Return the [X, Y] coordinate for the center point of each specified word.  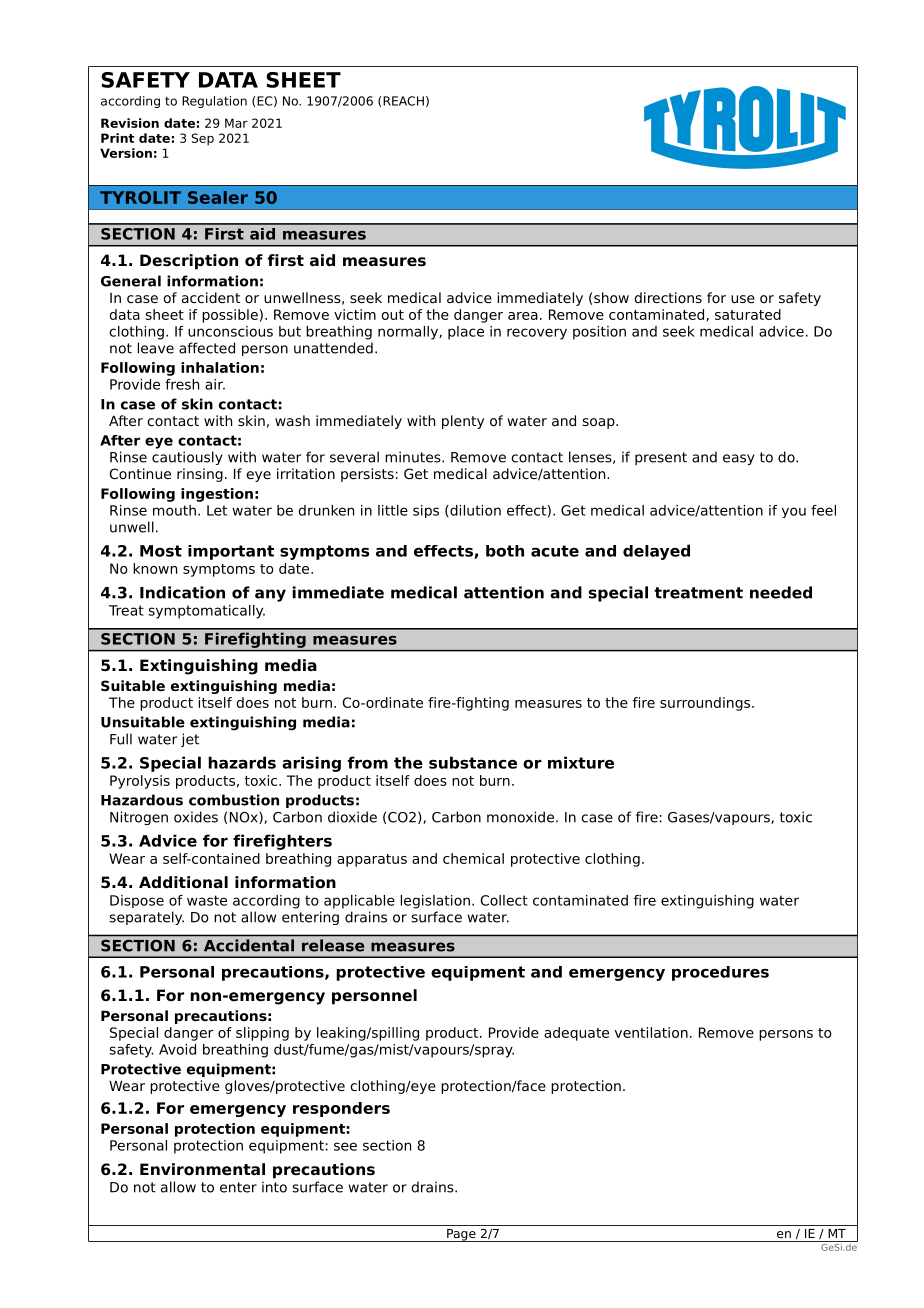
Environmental [202, 1169]
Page [461, 1235]
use [743, 299]
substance [473, 762]
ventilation [651, 1032]
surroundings [706, 704]
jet [190, 740]
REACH [403, 101]
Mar [236, 123]
